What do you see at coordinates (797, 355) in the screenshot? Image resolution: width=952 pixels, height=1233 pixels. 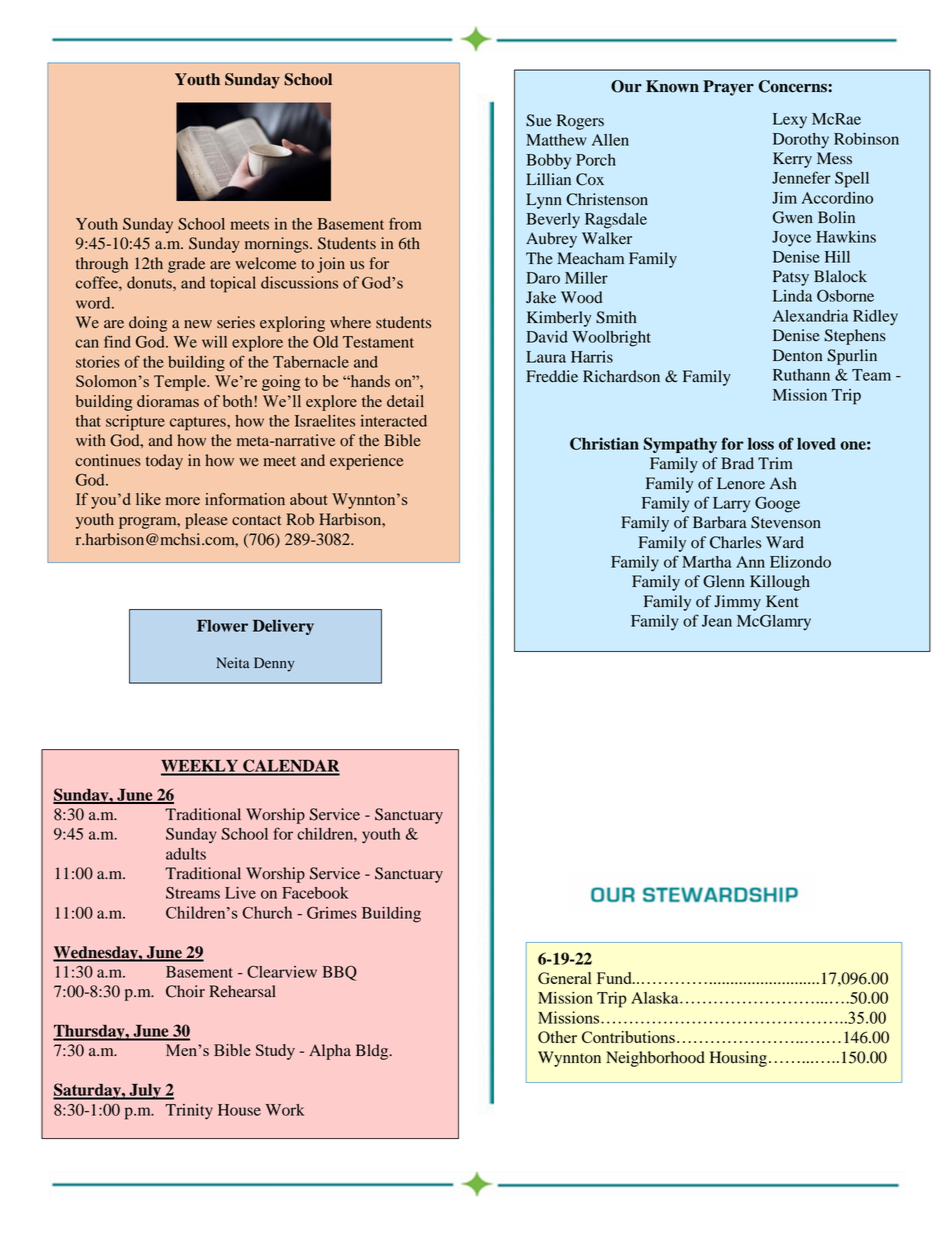 I see `Denton` at bounding box center [797, 355].
